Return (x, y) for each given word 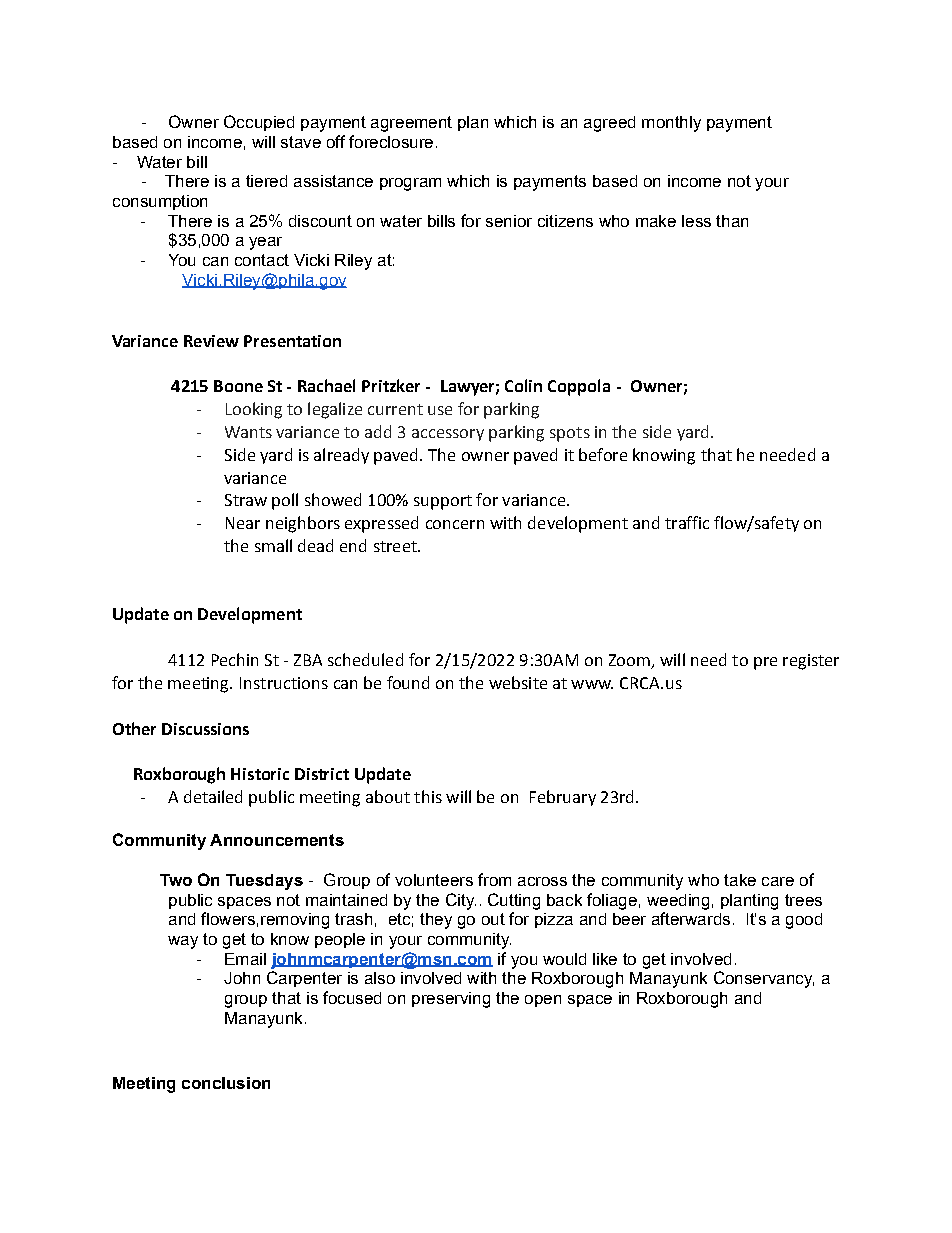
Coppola (579, 387)
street (396, 546)
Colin (523, 385)
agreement (411, 124)
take (740, 880)
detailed (213, 796)
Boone (238, 386)
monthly (671, 124)
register (811, 662)
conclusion (226, 1083)
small (273, 545)
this (428, 796)
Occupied (259, 123)
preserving (451, 1000)
